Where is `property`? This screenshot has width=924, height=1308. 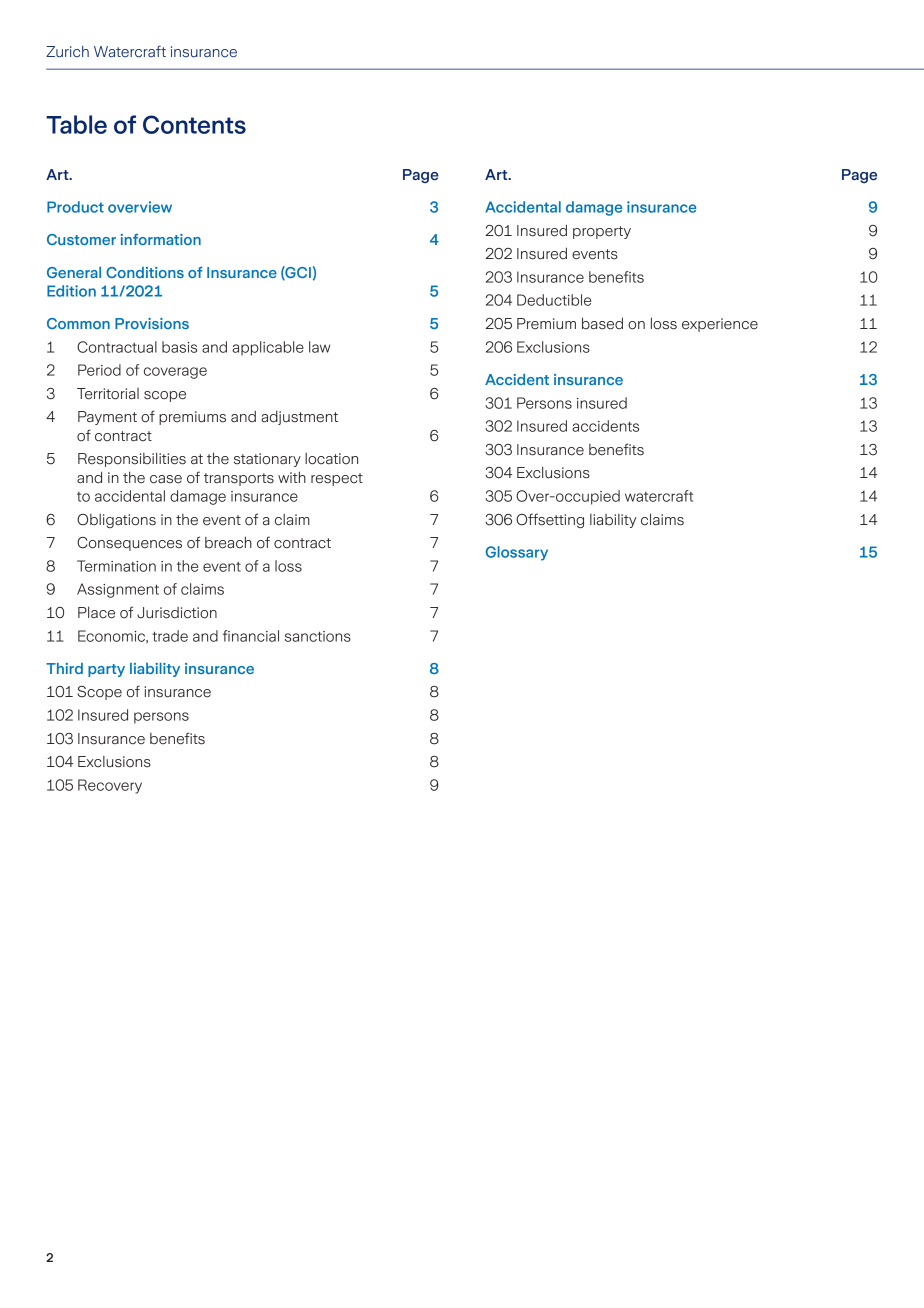 property is located at coordinates (602, 232).
